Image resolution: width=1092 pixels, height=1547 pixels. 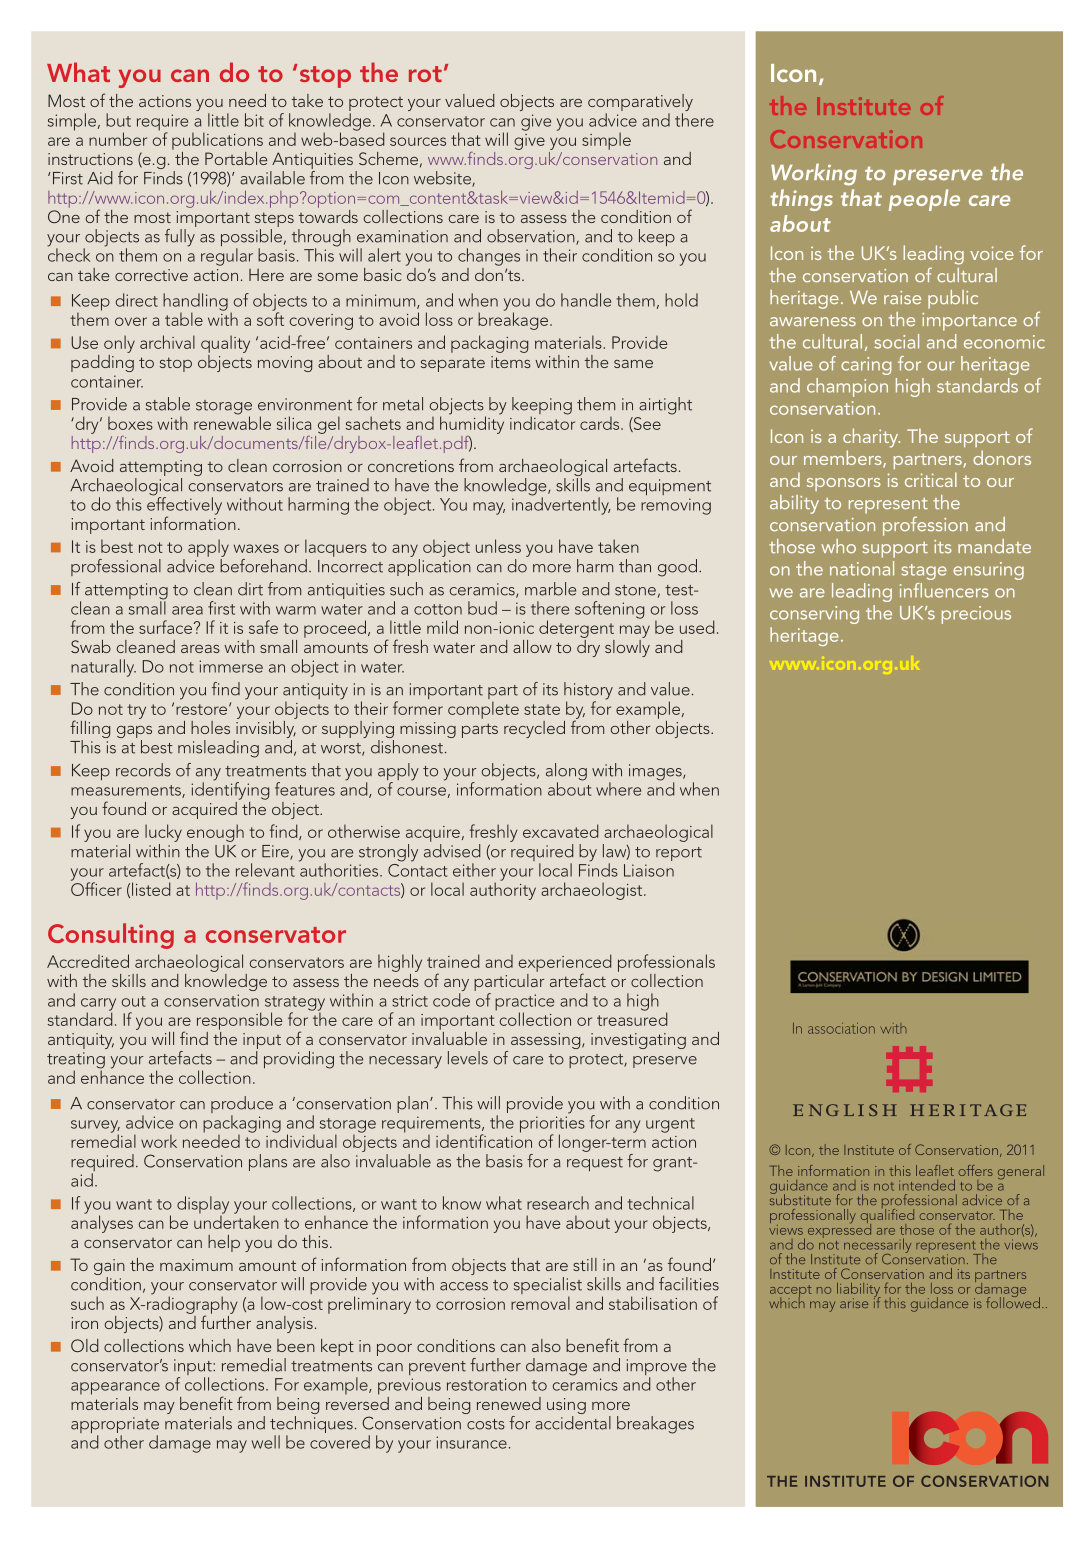 What do you see at coordinates (976, 1170) in the image?
I see `offers` at bounding box center [976, 1170].
